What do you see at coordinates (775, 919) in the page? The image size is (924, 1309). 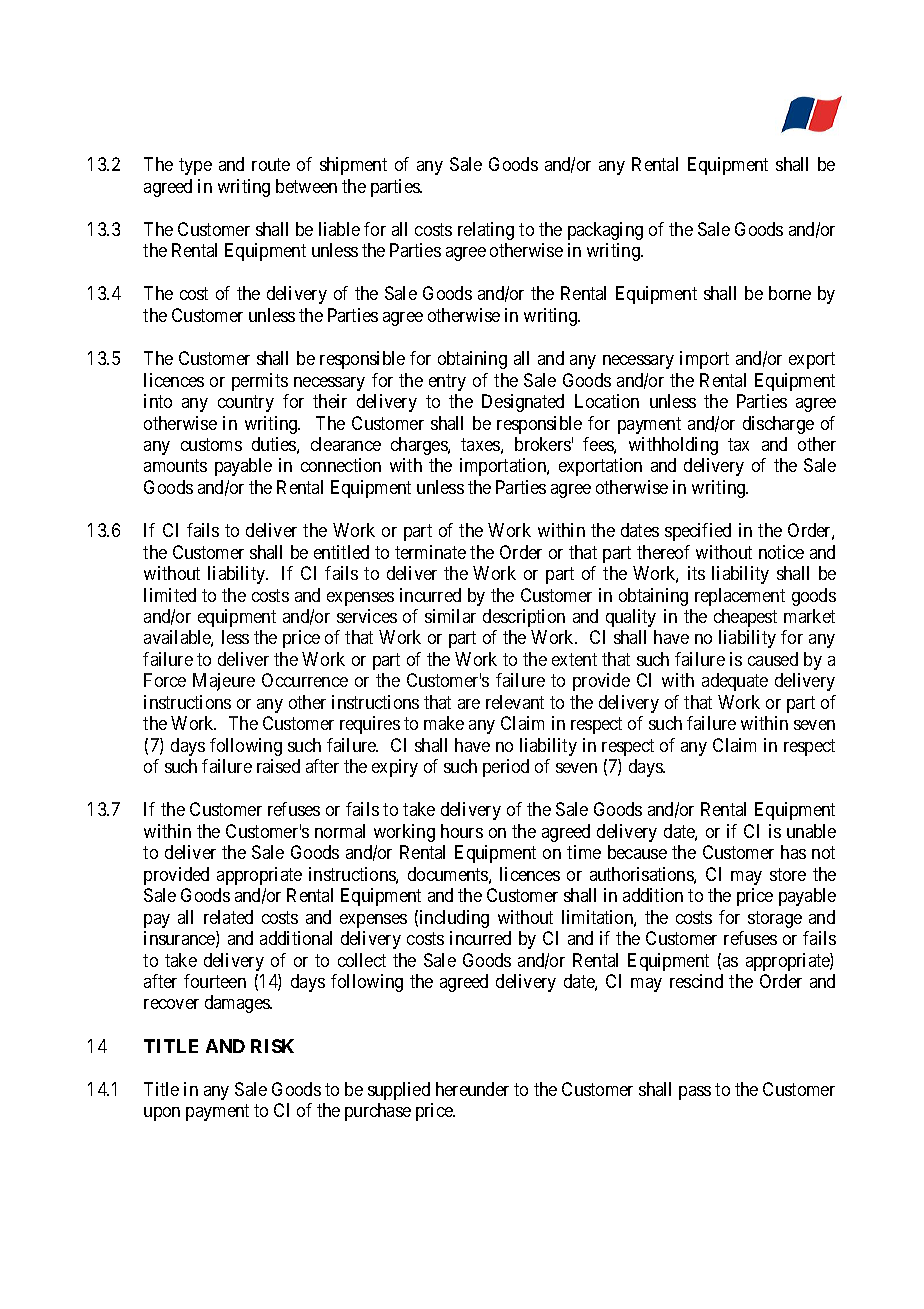 I see `storage` at bounding box center [775, 919].
